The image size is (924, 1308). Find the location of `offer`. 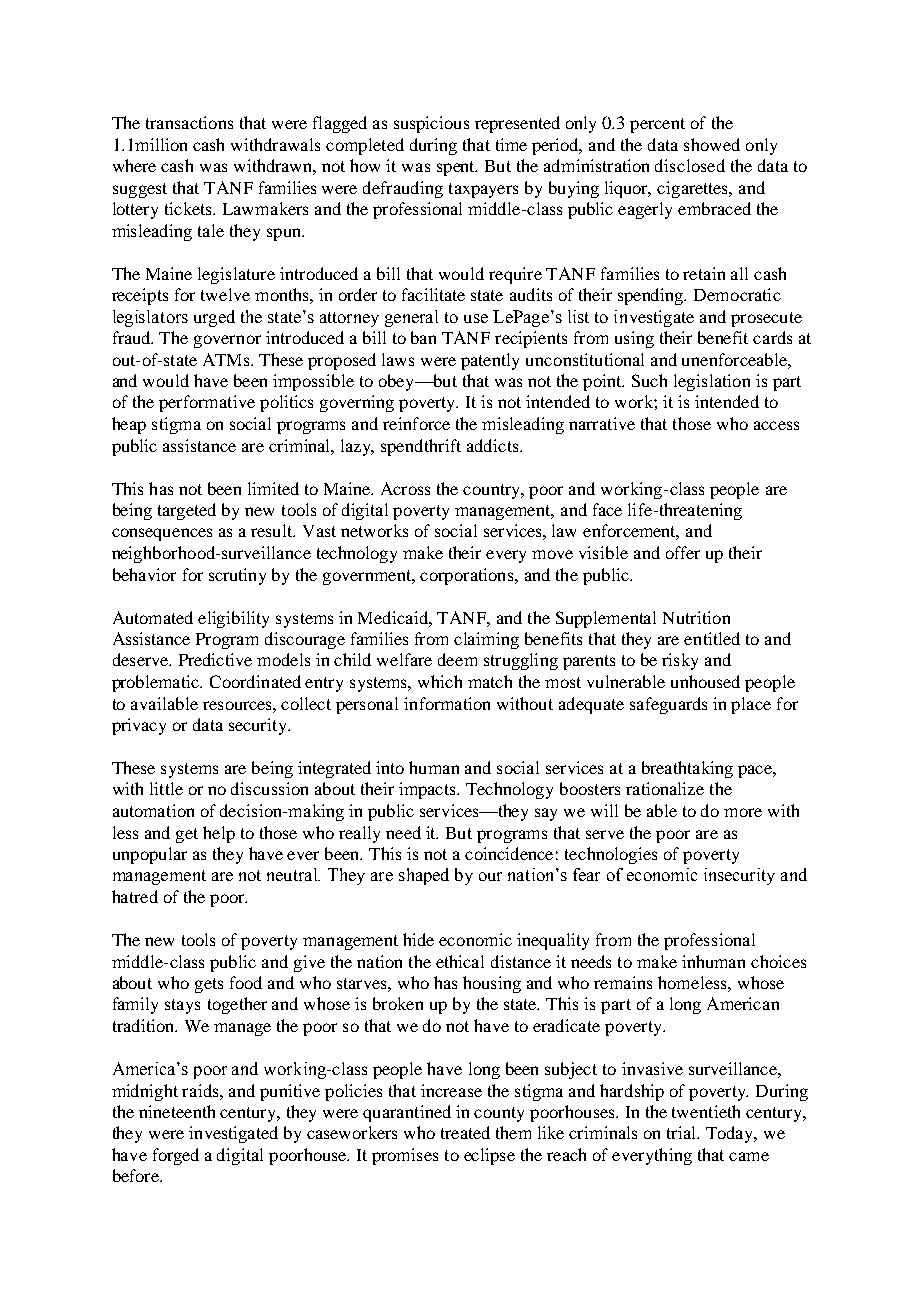

offer is located at coordinates (683, 552).
